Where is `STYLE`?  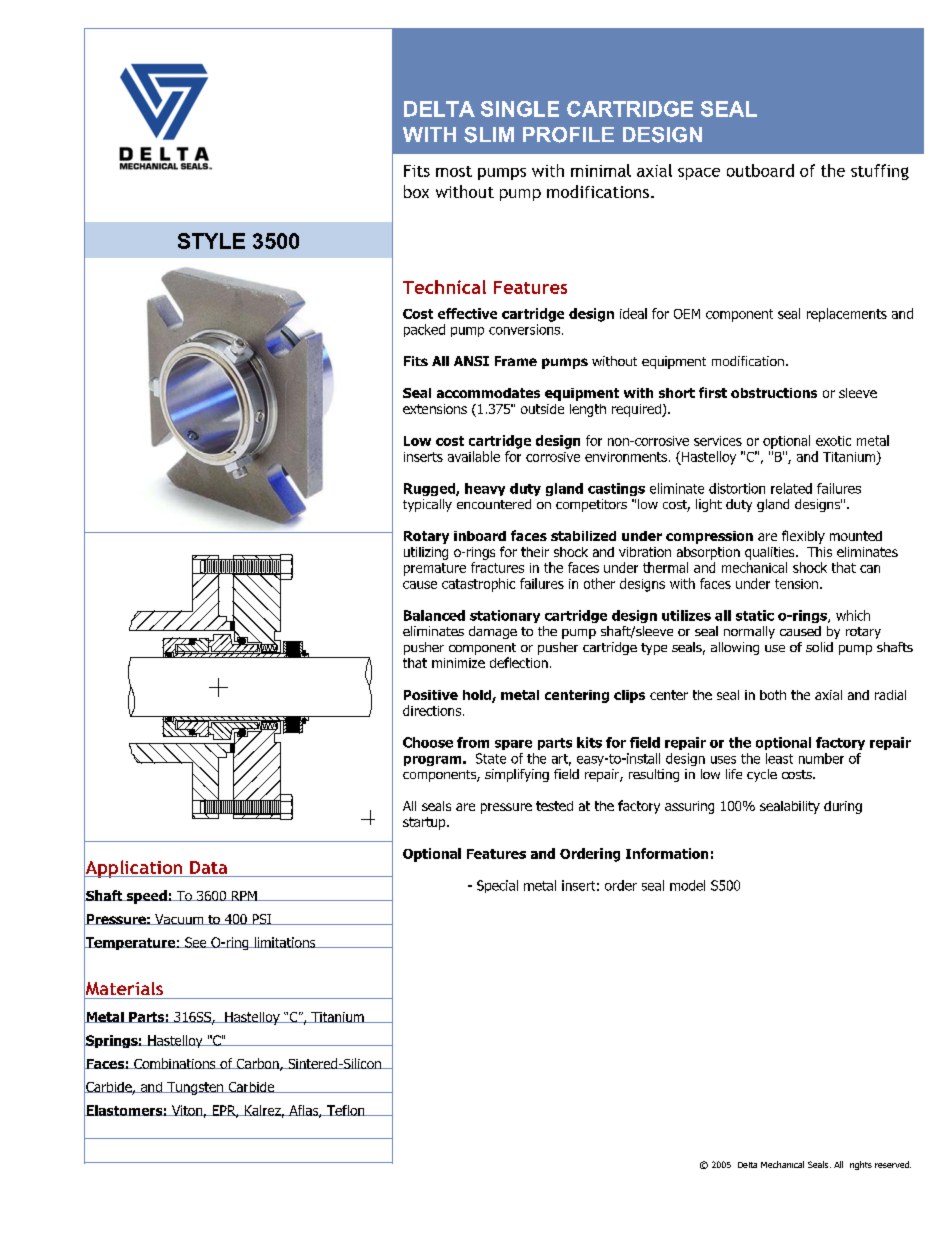
STYLE is located at coordinates (211, 241).
